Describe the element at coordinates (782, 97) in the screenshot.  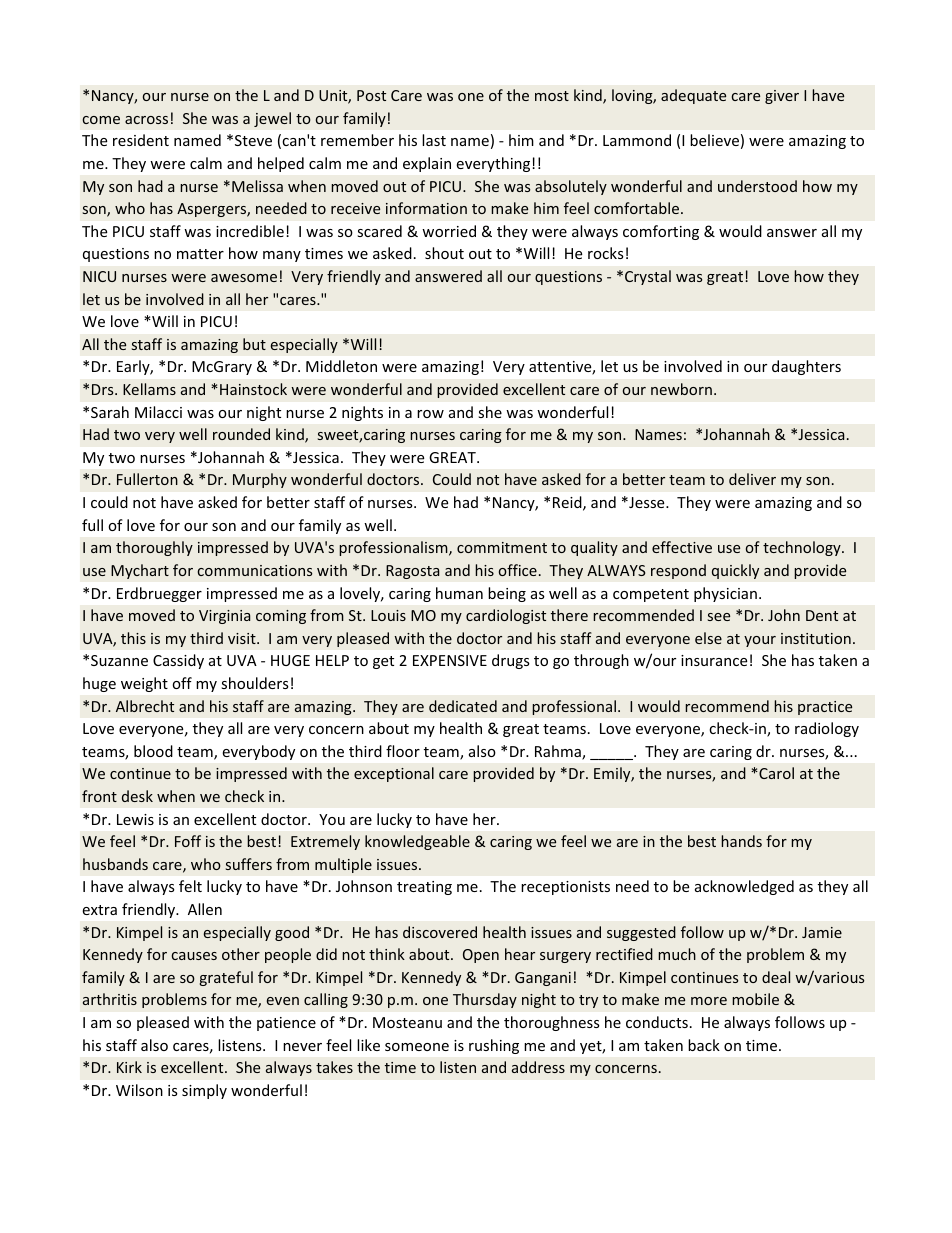
I see `giver` at that location.
